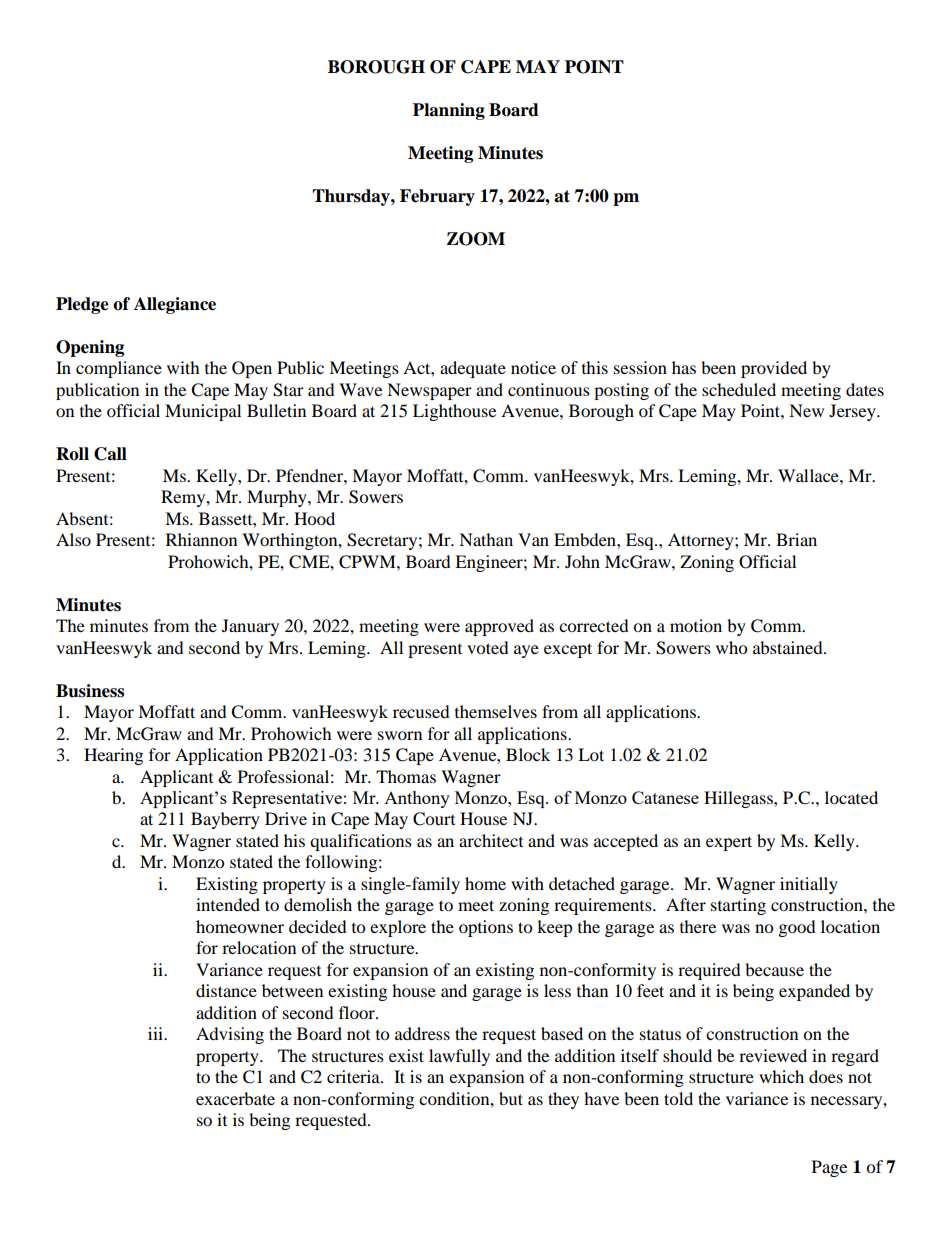 Image resolution: width=952 pixels, height=1233 pixels. Describe the element at coordinates (175, 305) in the document. I see `Allegiance` at that location.
